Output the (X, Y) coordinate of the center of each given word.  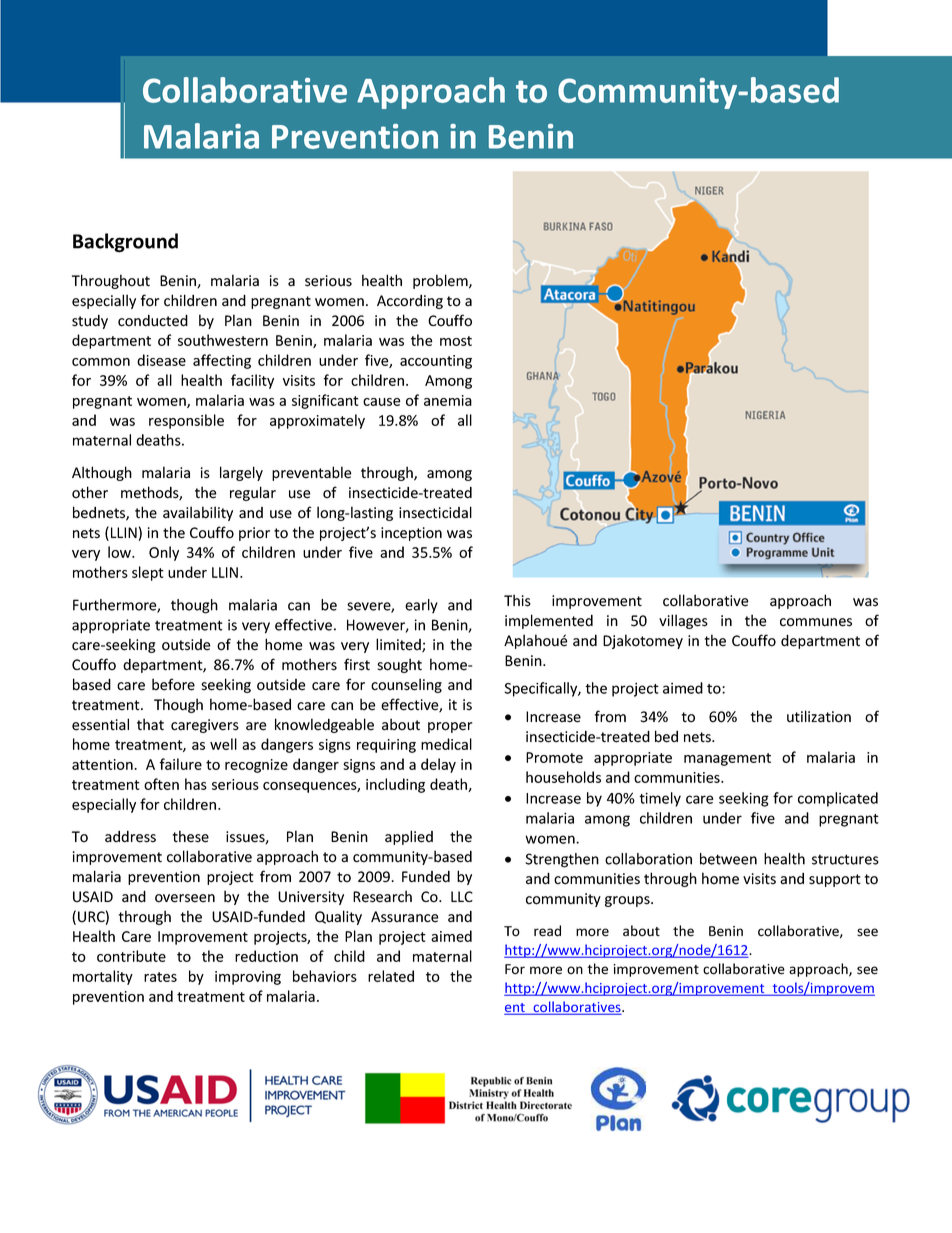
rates (160, 977)
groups (628, 901)
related (391, 976)
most (456, 341)
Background (125, 243)
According (410, 302)
